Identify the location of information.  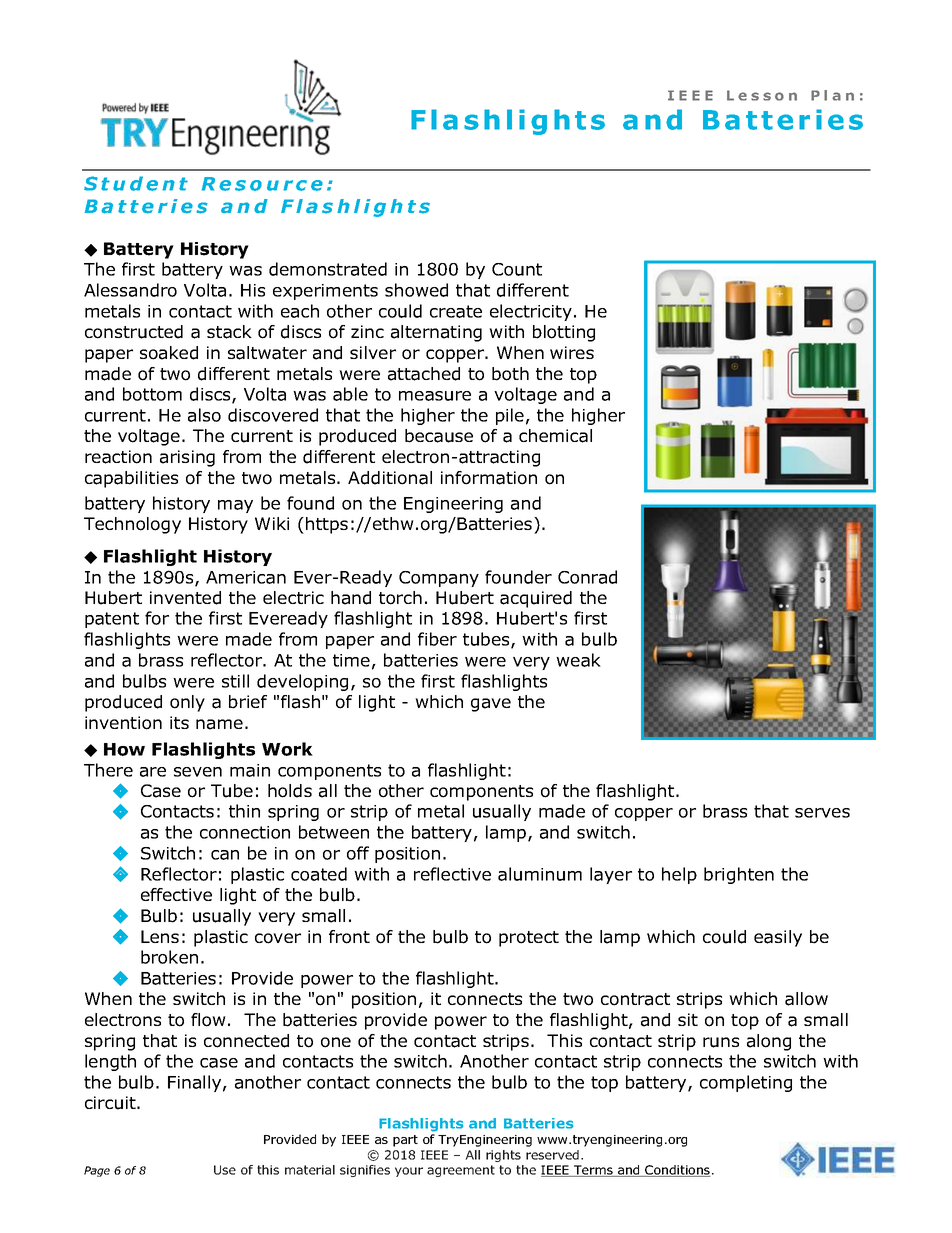
(489, 478).
